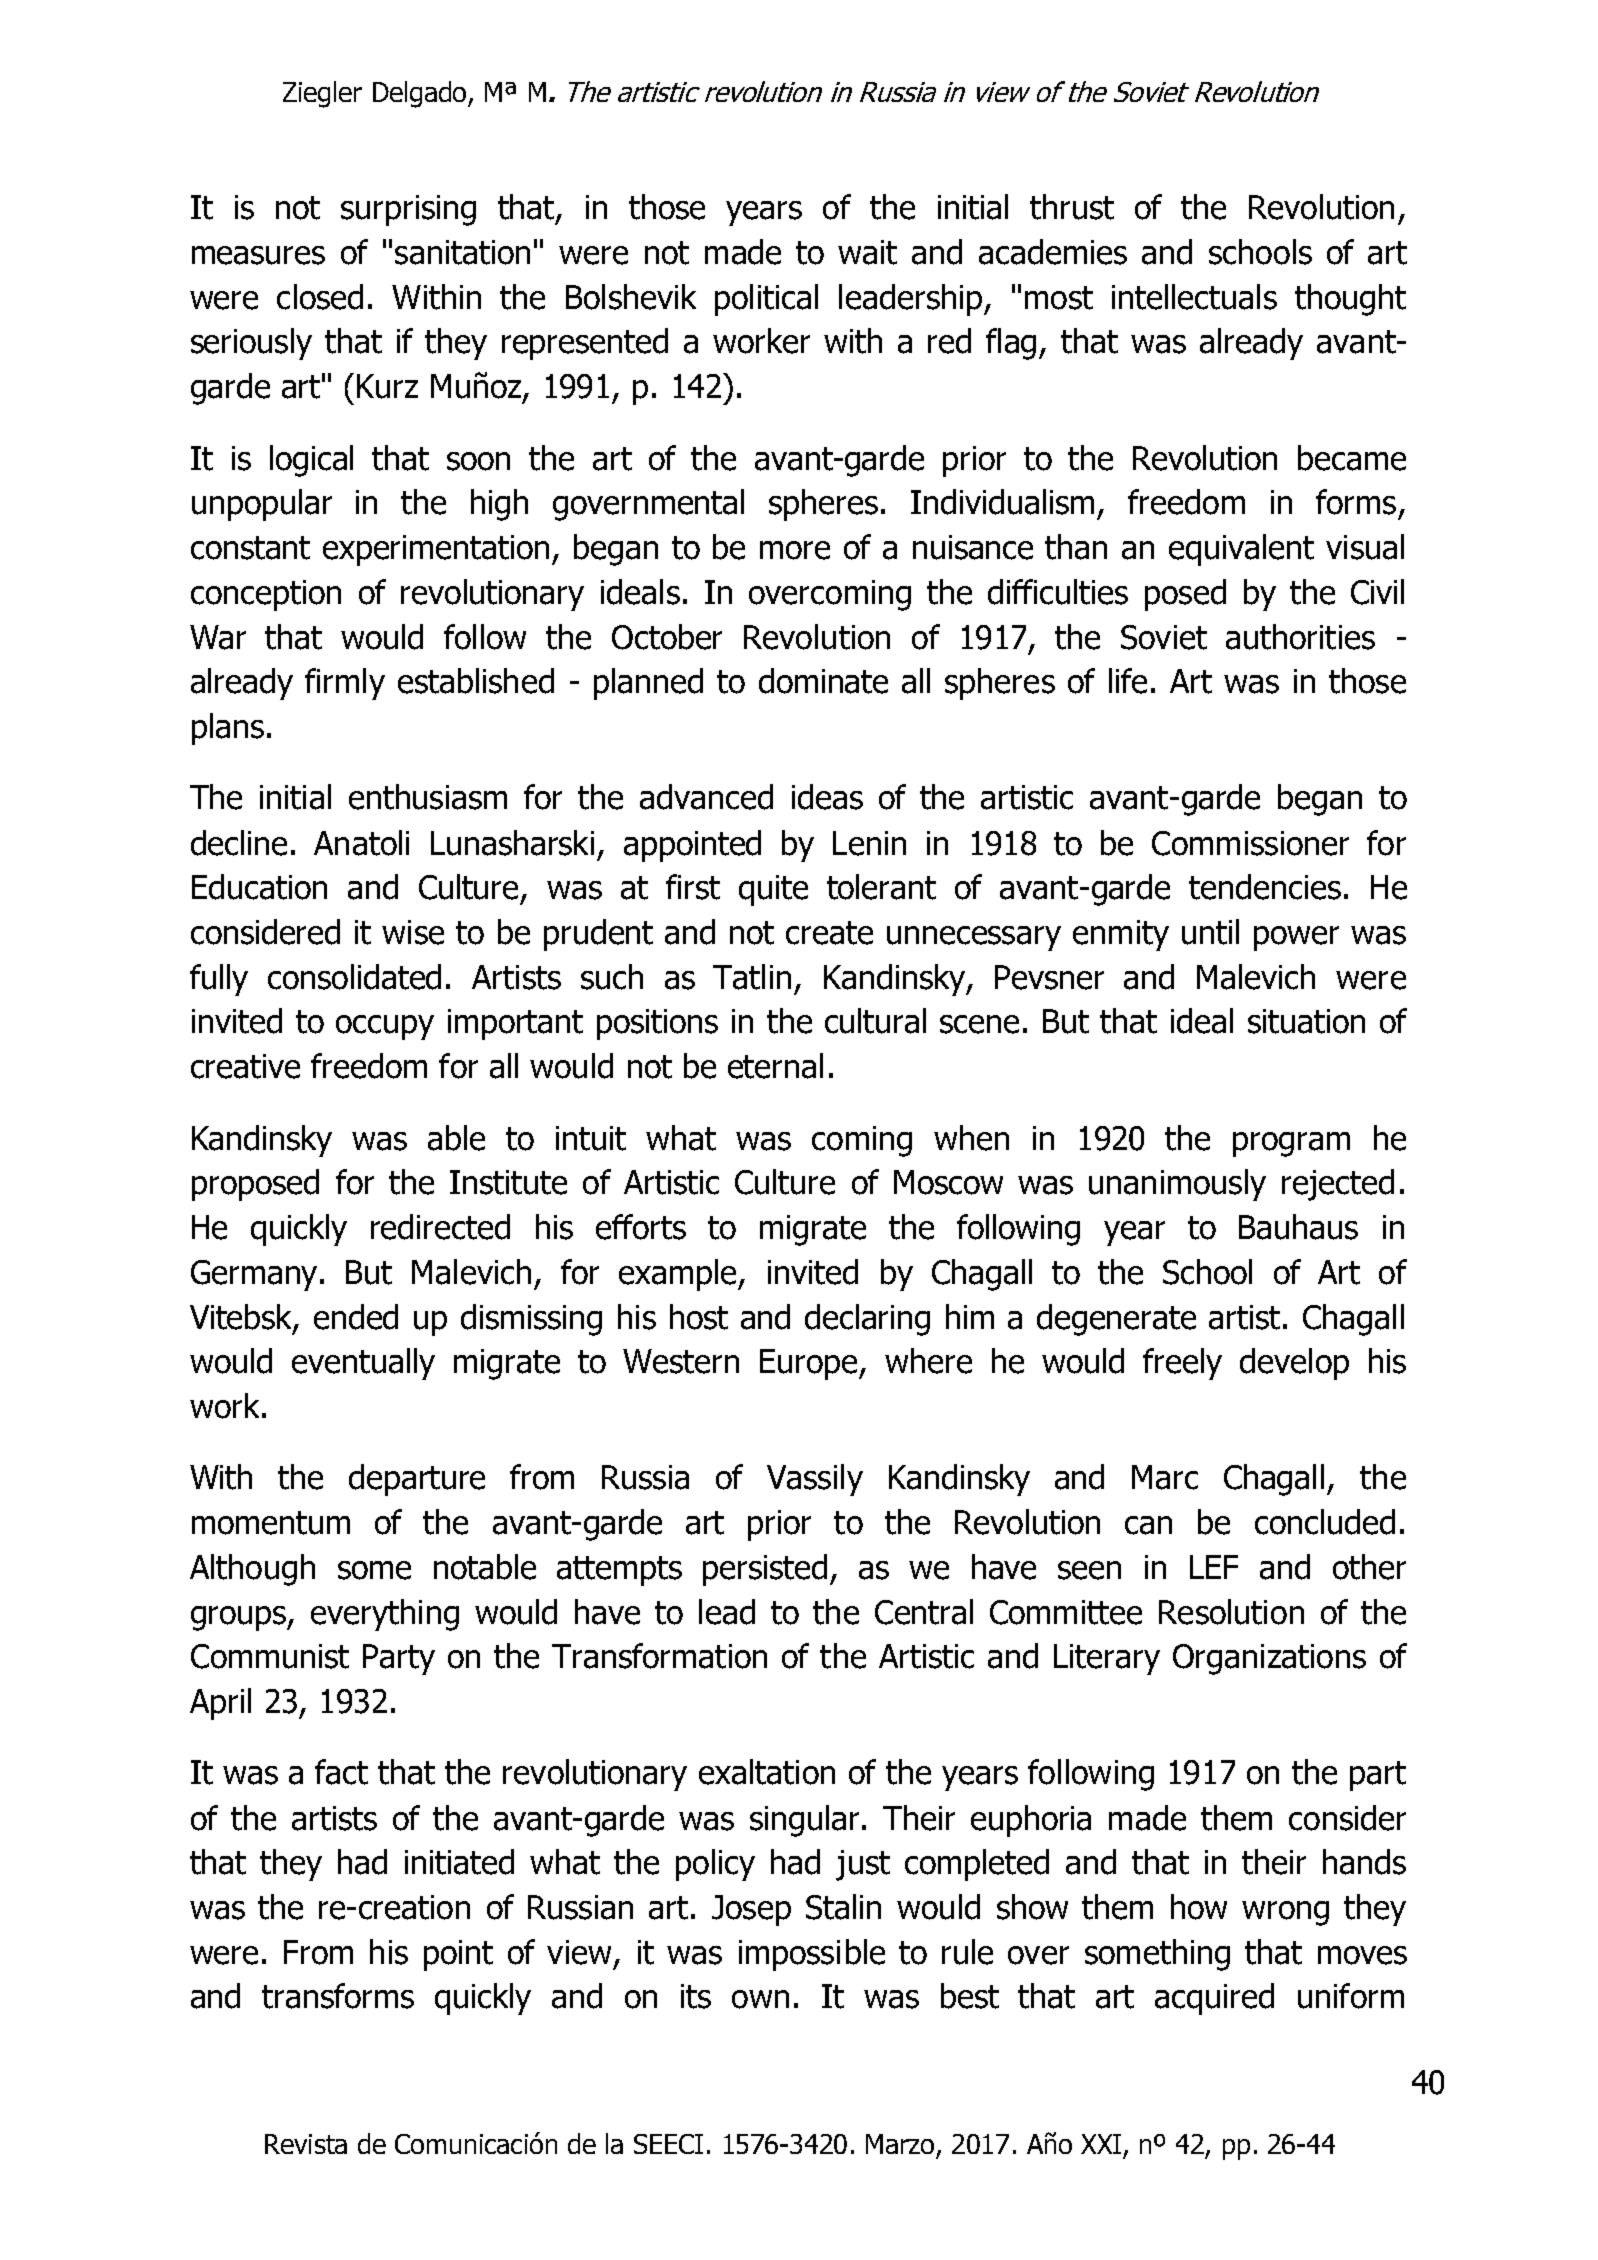 The width and height of the page is (1598, 2260). What do you see at coordinates (385, 1027) in the page?
I see `occupy` at bounding box center [385, 1027].
